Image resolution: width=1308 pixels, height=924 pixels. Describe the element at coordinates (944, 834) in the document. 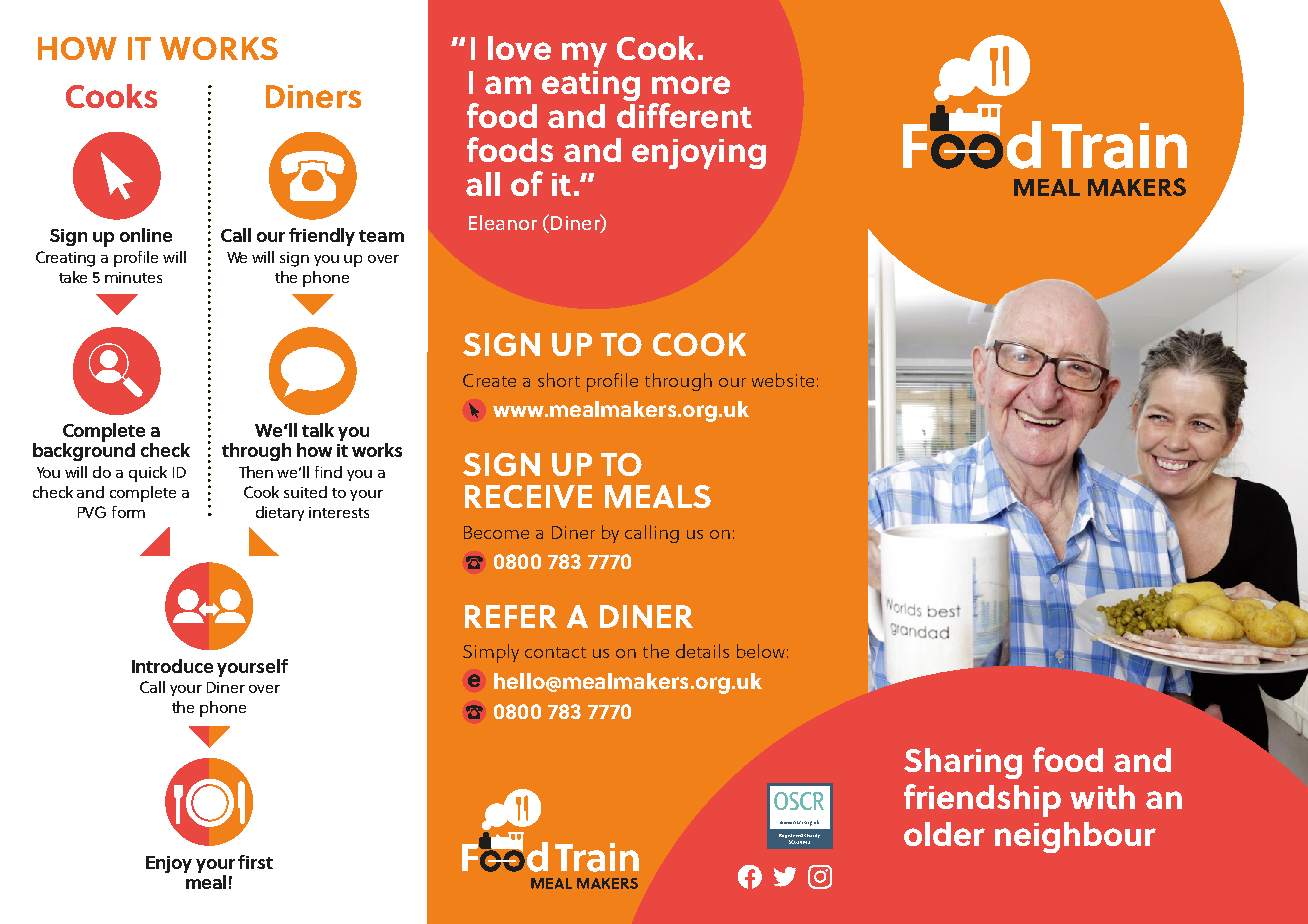

I see `older` at that location.
